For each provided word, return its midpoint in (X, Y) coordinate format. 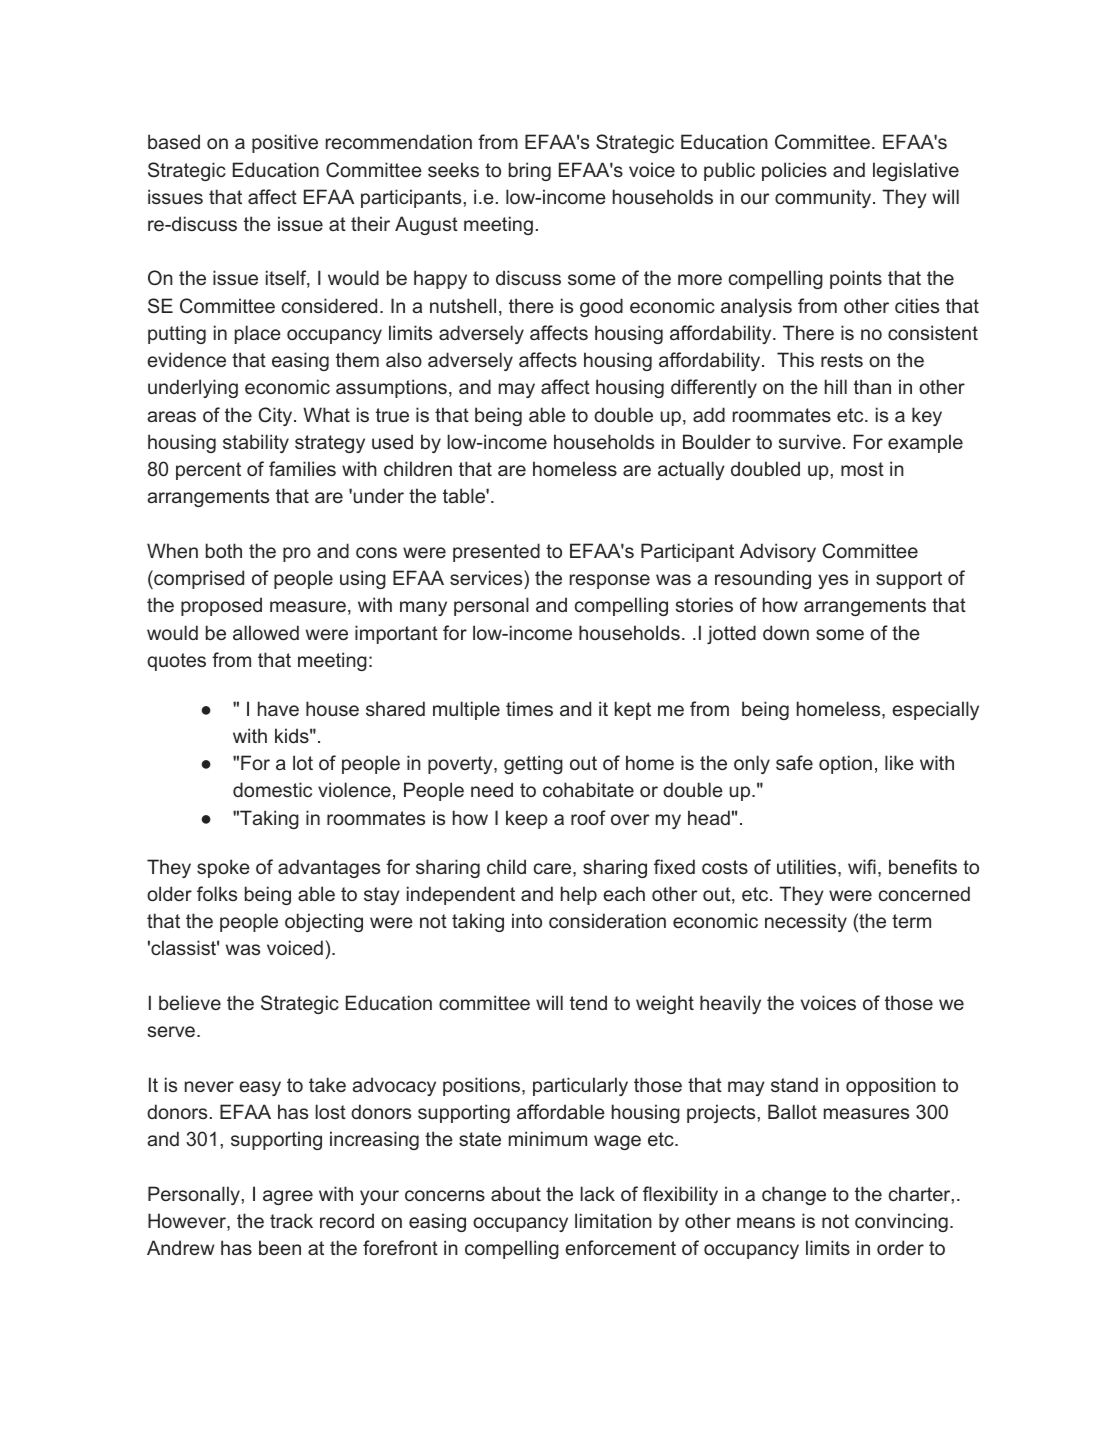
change (794, 1195)
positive (285, 143)
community (824, 198)
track (291, 1220)
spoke (223, 868)
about (516, 1193)
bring (530, 171)
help (579, 895)
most (862, 469)
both (224, 550)
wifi (862, 866)
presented (496, 552)
